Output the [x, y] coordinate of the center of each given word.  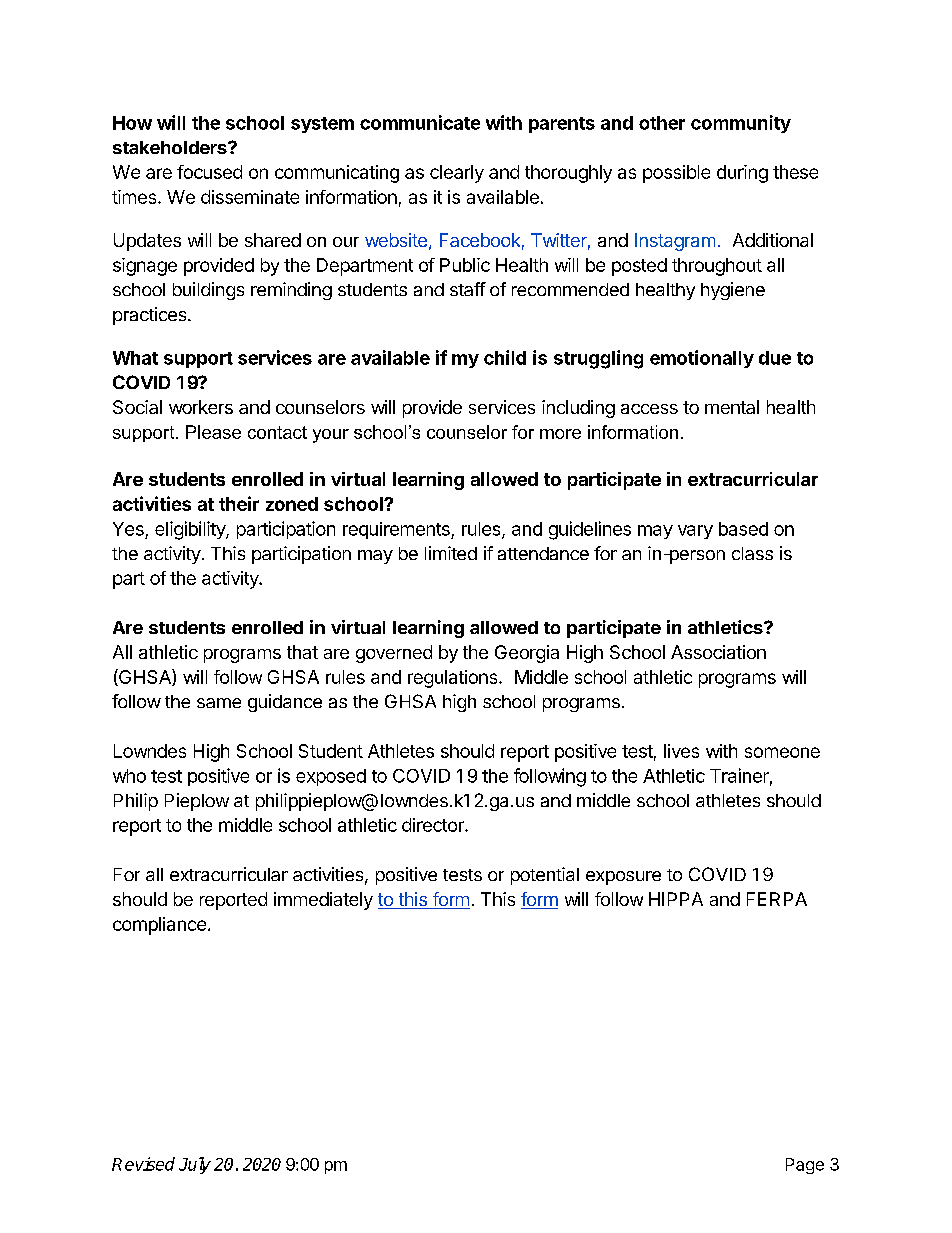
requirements [397, 530]
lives [681, 751]
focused [209, 172]
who [129, 776]
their [239, 503]
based [743, 529]
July [195, 1165]
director [434, 825]
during [742, 174]
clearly [457, 174]
